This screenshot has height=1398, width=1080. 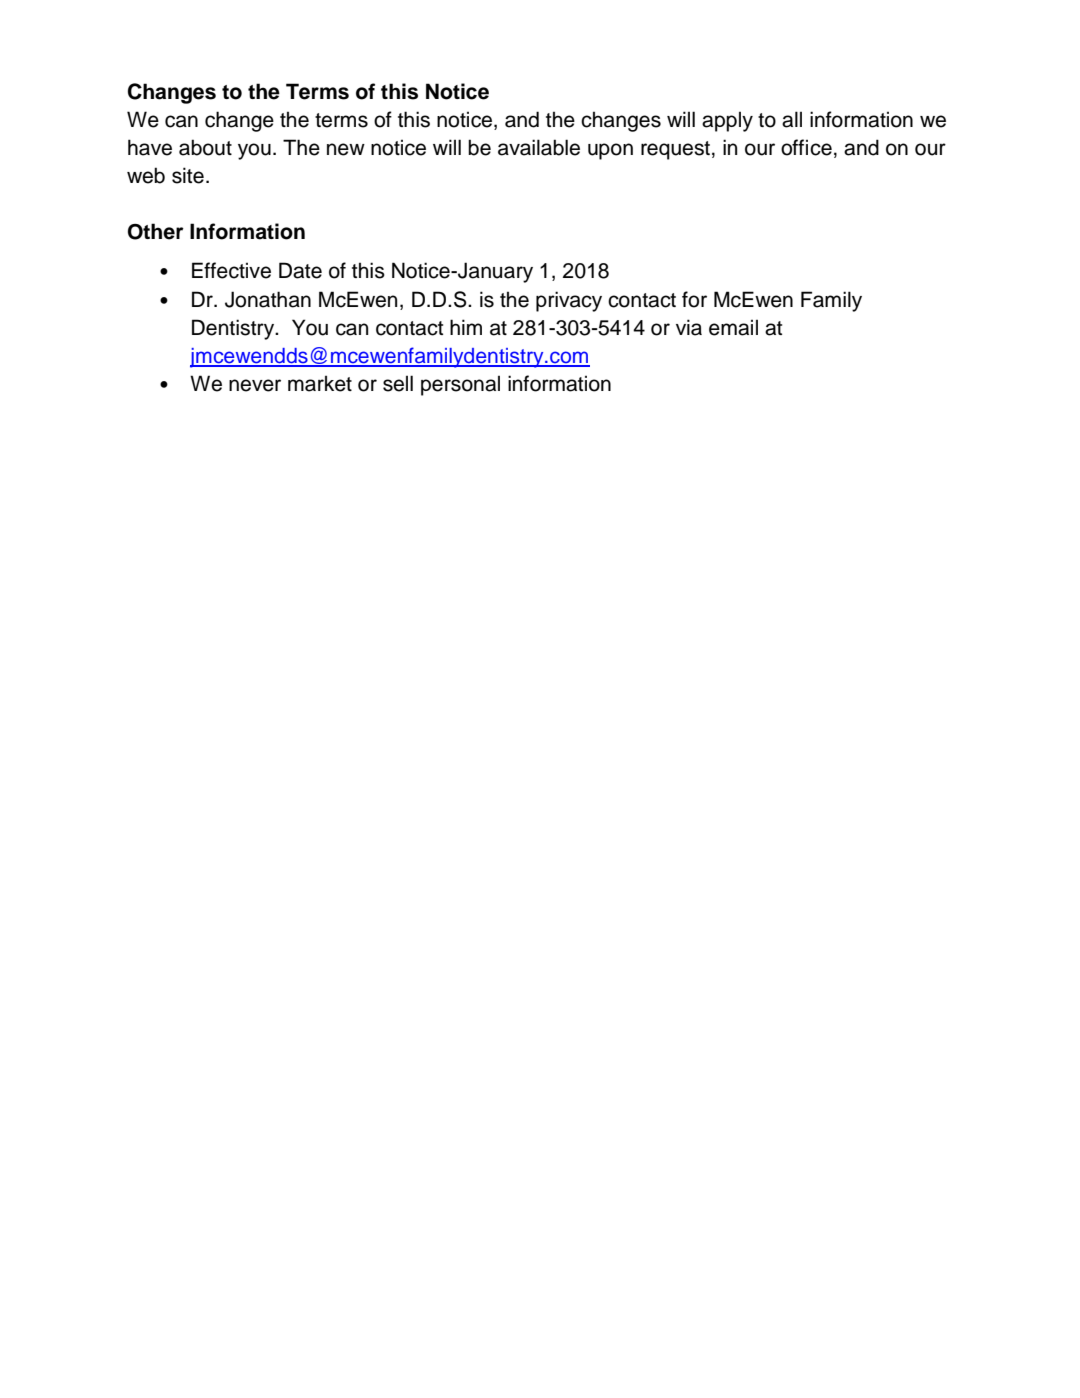 I want to click on Effective, so click(x=231, y=270).
